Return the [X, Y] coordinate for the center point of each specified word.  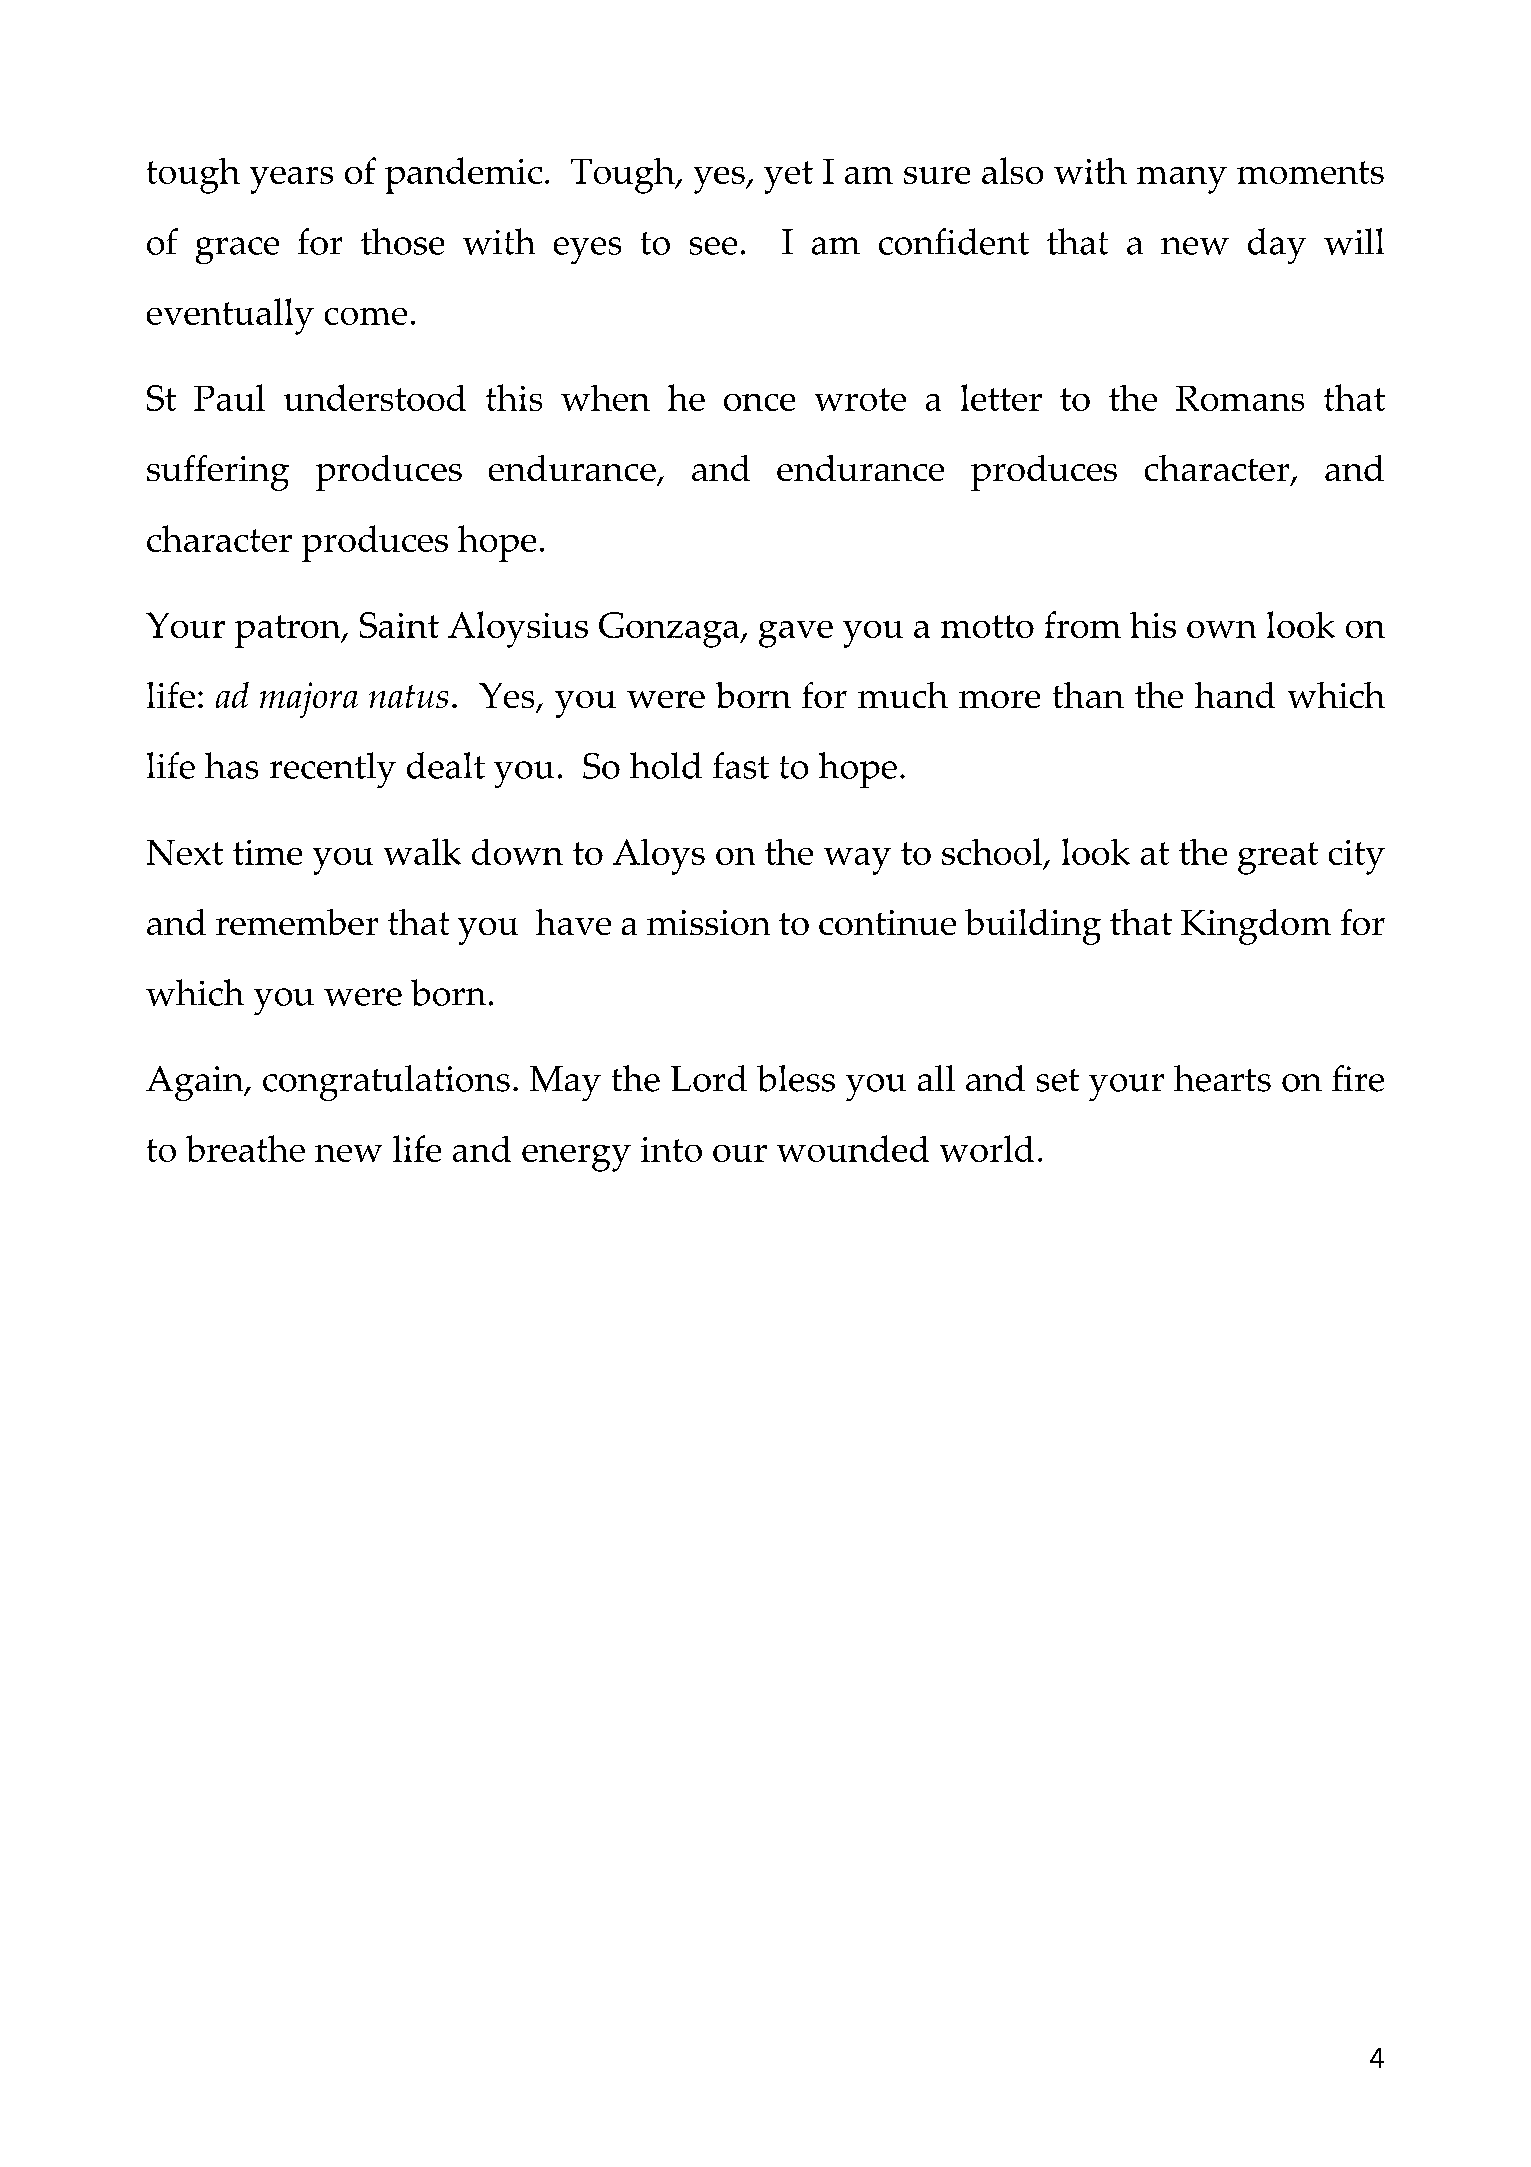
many [1182, 180]
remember [297, 922]
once [759, 402]
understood [375, 397]
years [291, 180]
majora [309, 700]
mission [708, 922]
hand [1235, 695]
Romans [1240, 398]
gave [796, 634]
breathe [245, 1148]
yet [788, 177]
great [1278, 858]
